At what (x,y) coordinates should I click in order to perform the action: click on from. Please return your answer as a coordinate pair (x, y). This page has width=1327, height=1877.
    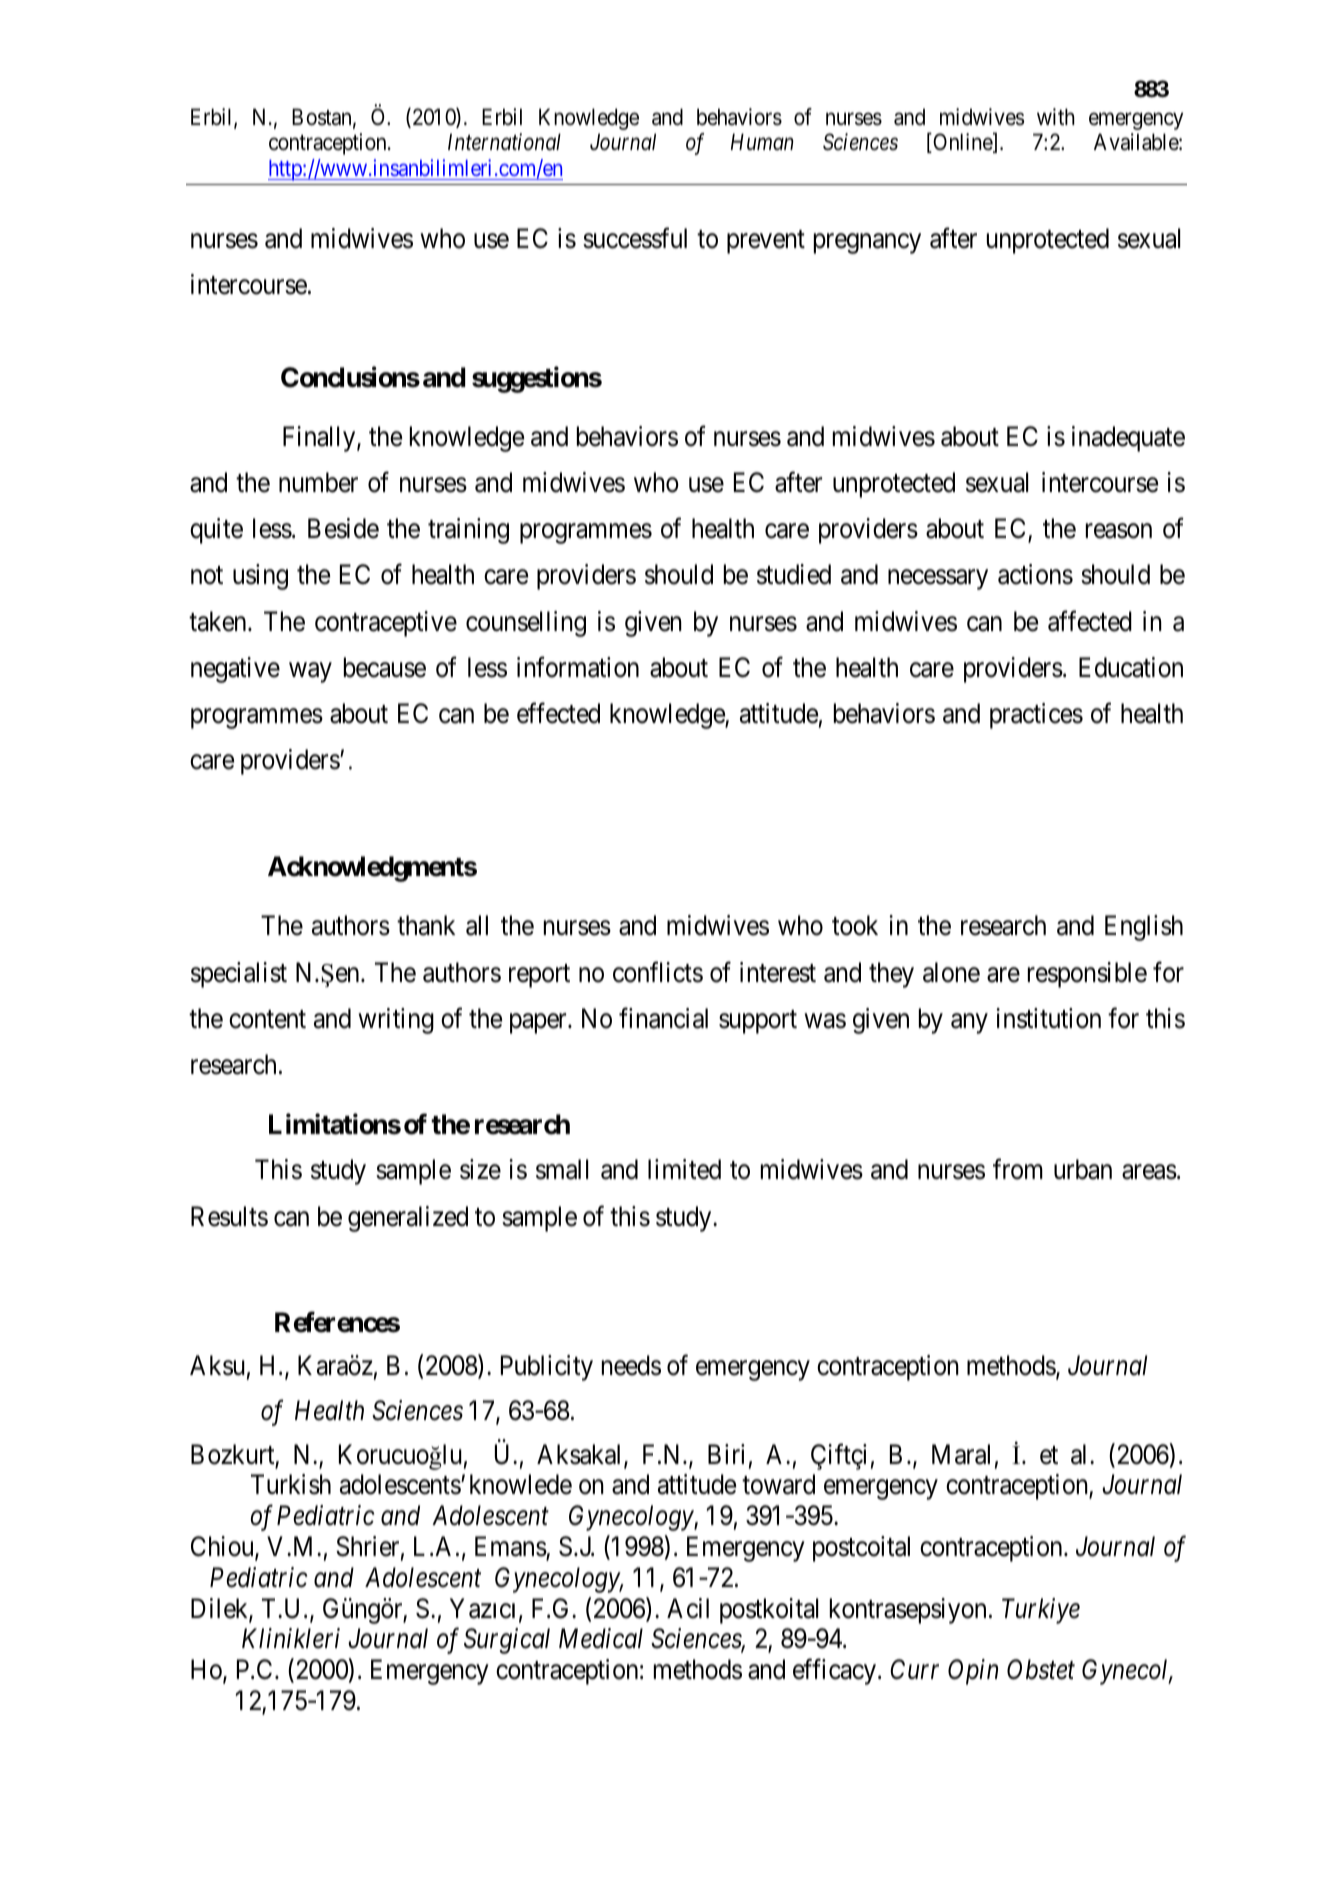
    Looking at the image, I should click on (1018, 1169).
